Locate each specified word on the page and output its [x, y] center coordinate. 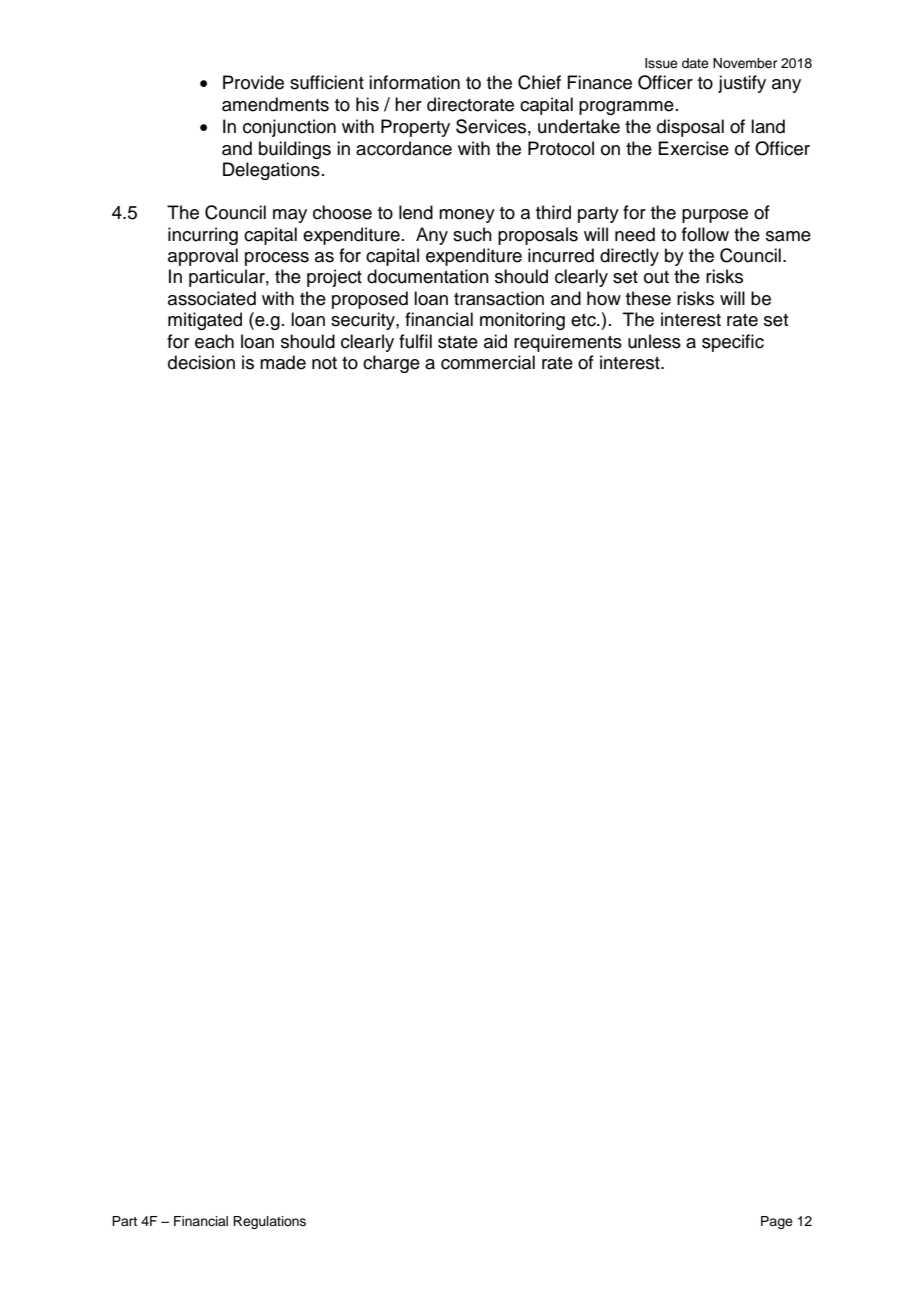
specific [733, 343]
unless [654, 341]
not [324, 363]
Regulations [269, 1222]
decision [201, 362]
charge [391, 364]
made [283, 362]
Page [777, 1222]
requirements [568, 343]
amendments [275, 104]
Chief [539, 82]
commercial [488, 362]
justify [742, 84]
